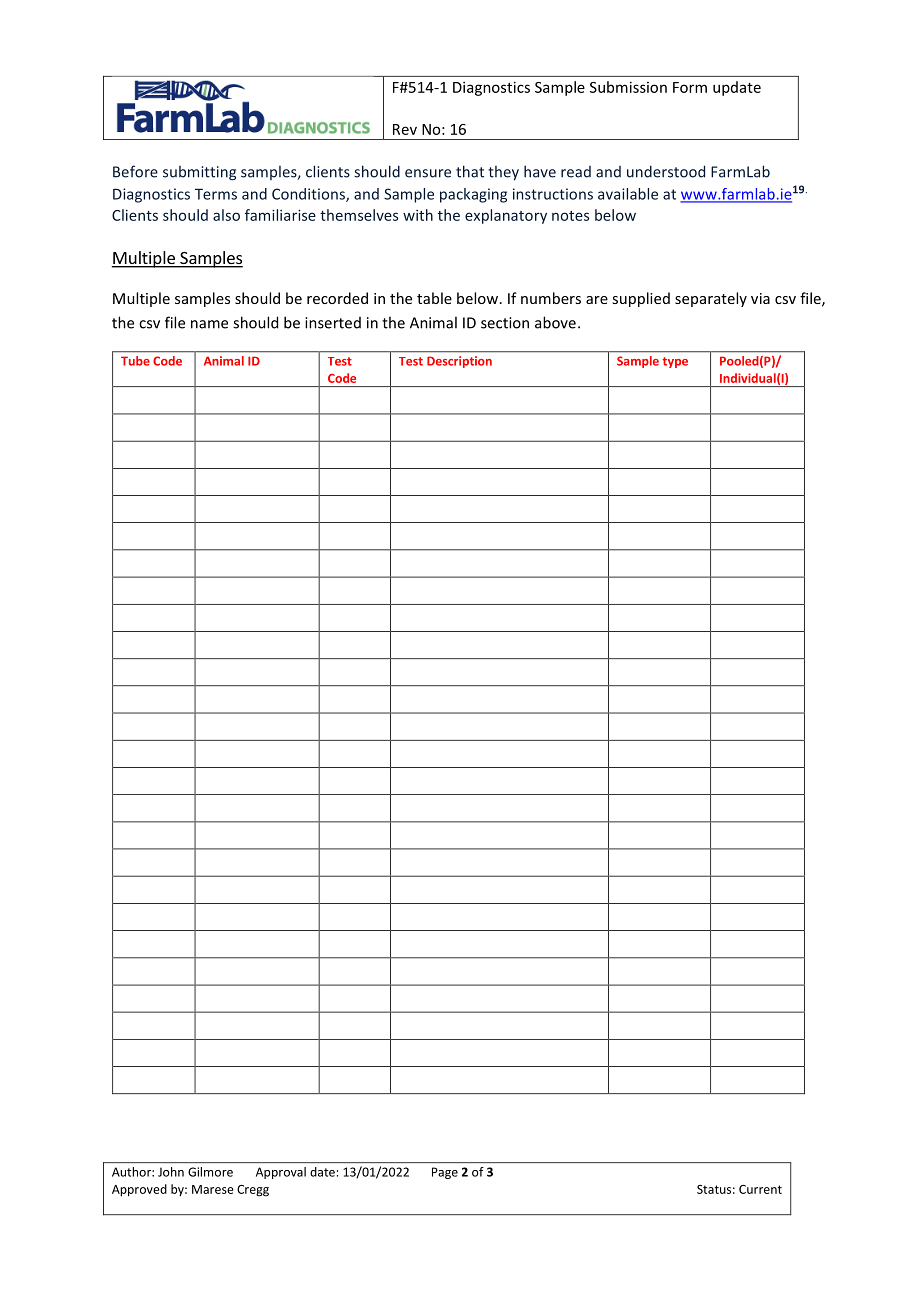  Describe the element at coordinates (459, 362) in the image. I see `Description` at that location.
